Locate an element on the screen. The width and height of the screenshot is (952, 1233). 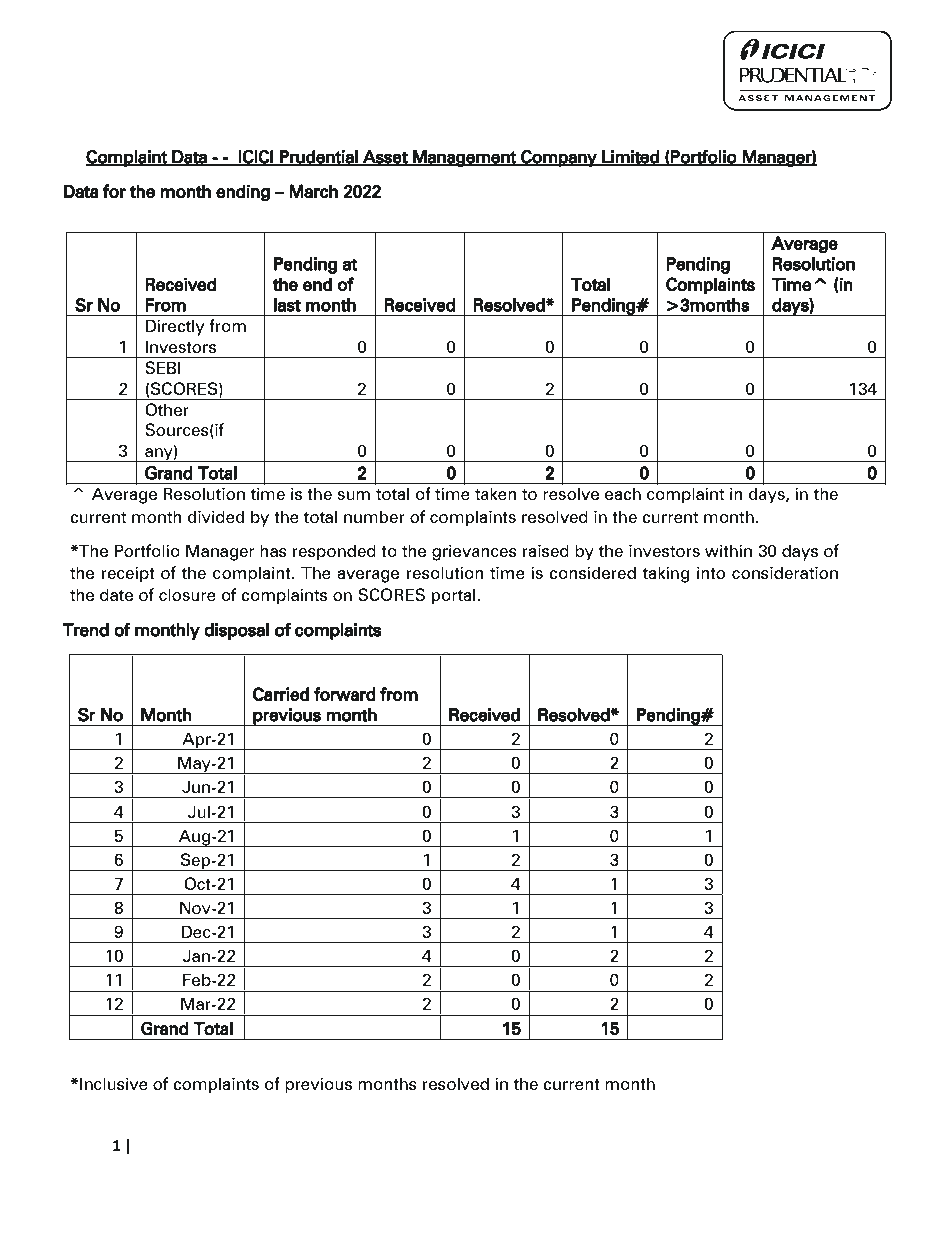
Limited is located at coordinates (630, 158).
